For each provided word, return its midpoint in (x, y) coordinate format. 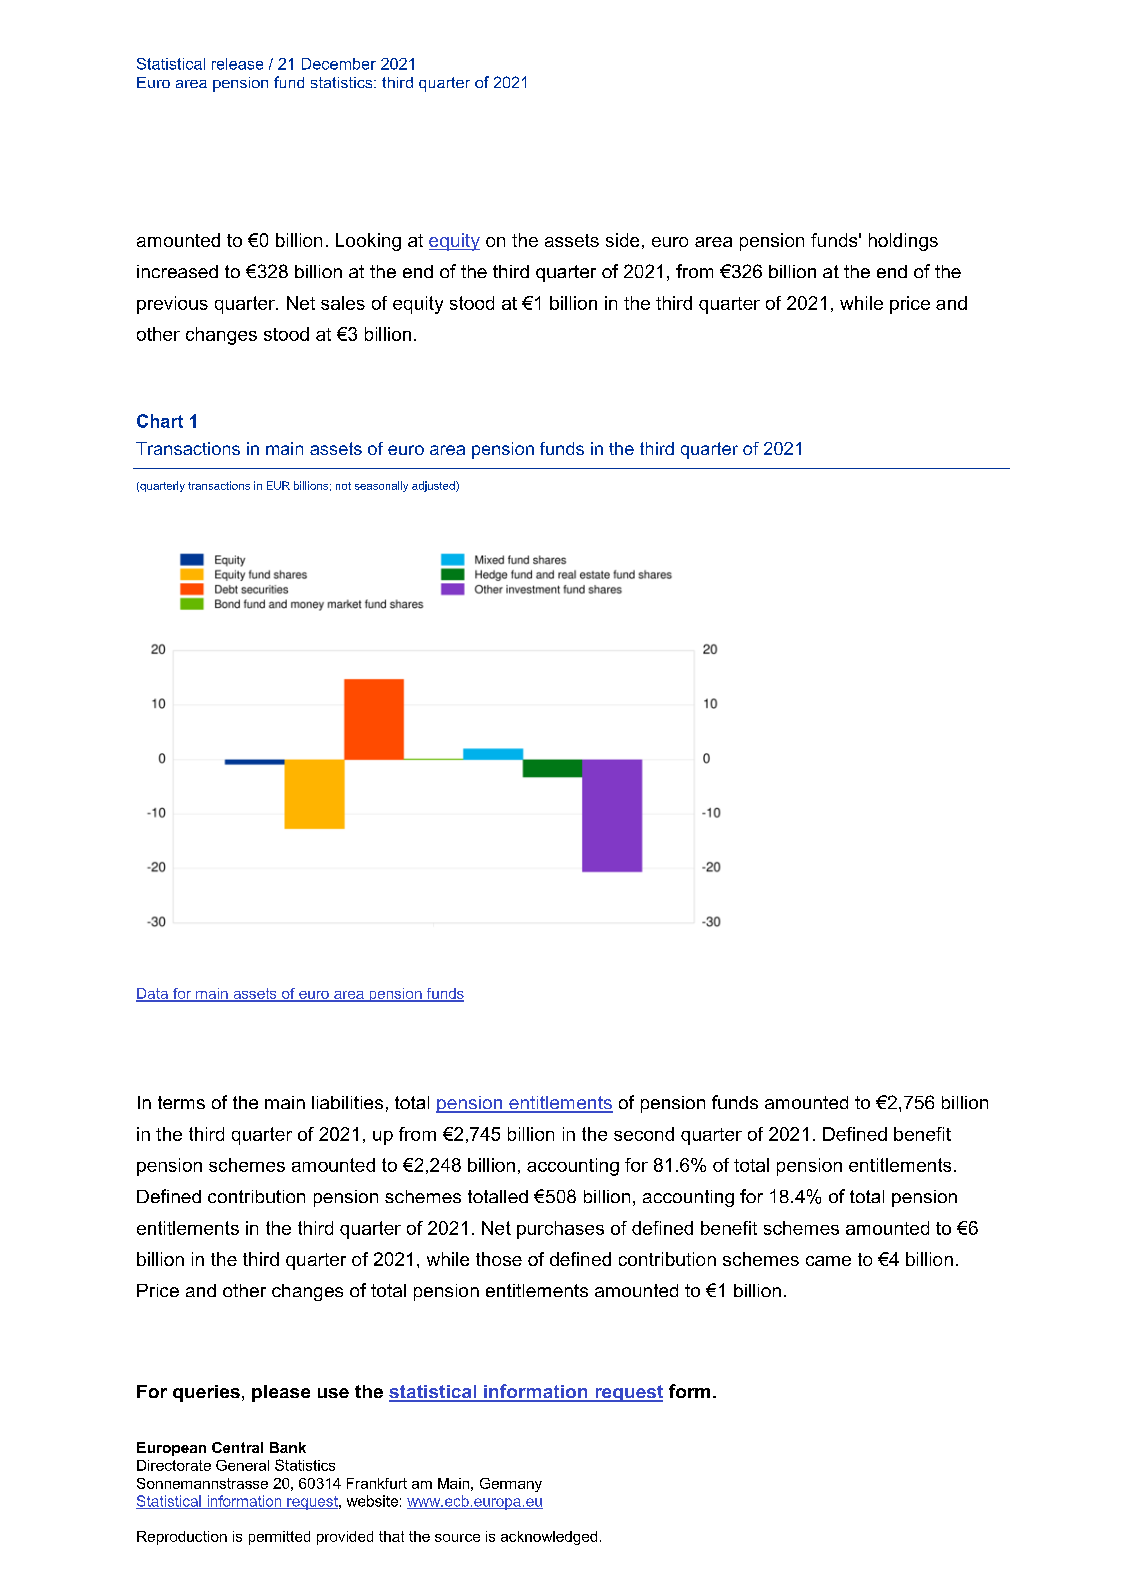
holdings (903, 242)
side (622, 240)
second (644, 1134)
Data (153, 994)
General (242, 1465)
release (237, 64)
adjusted (434, 486)
